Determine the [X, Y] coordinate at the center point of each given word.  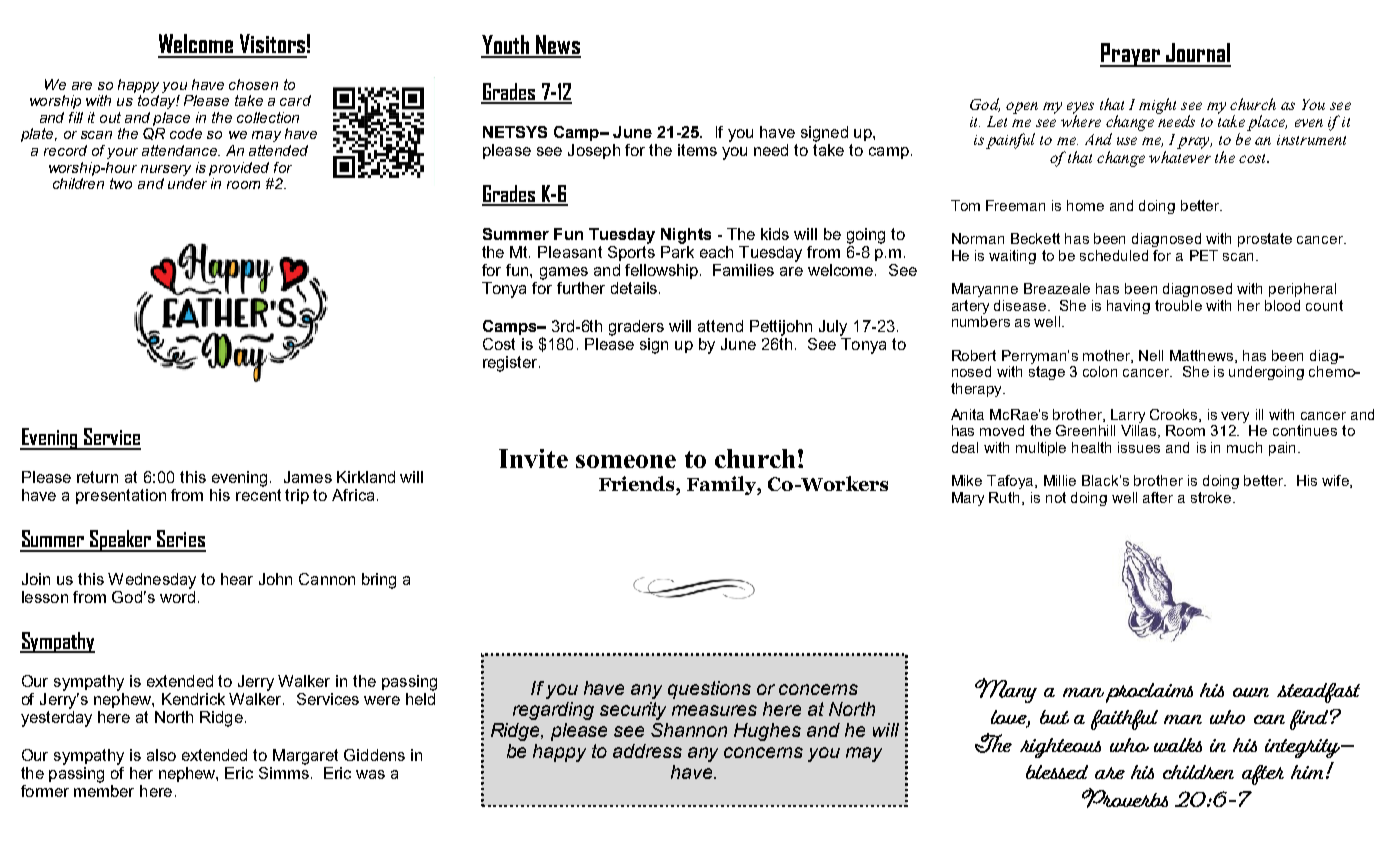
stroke [1212, 497]
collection [268, 117]
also [161, 755]
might [1157, 106]
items [697, 150]
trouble [1178, 305]
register [511, 364]
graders [636, 328]
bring [379, 581]
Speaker [121, 541]
